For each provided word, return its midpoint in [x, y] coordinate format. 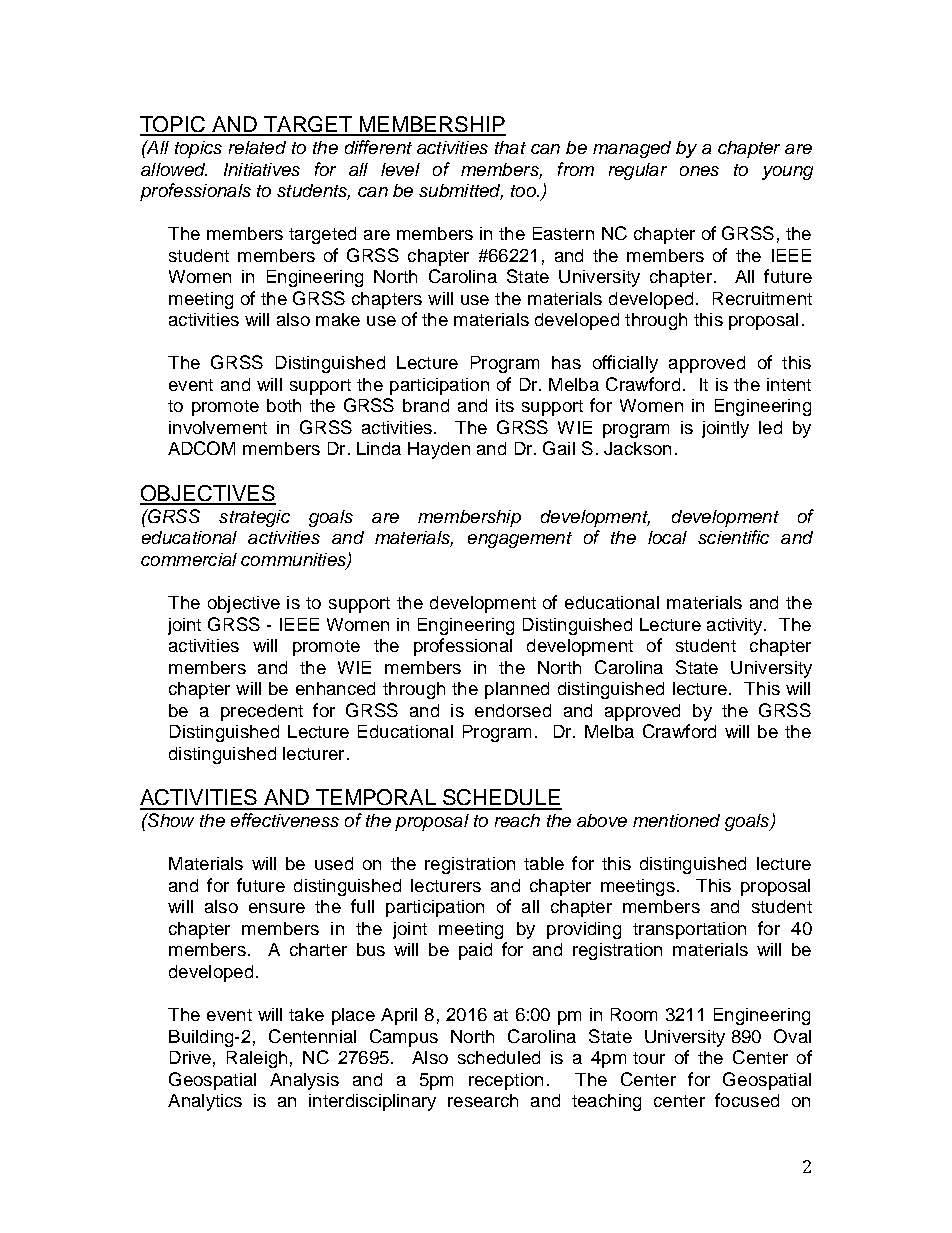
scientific [733, 537]
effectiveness [285, 820]
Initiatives [262, 169]
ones [699, 171]
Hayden [439, 450]
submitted [461, 192]
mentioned [676, 820]
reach [517, 820]
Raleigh [257, 1059]
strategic [254, 518]
